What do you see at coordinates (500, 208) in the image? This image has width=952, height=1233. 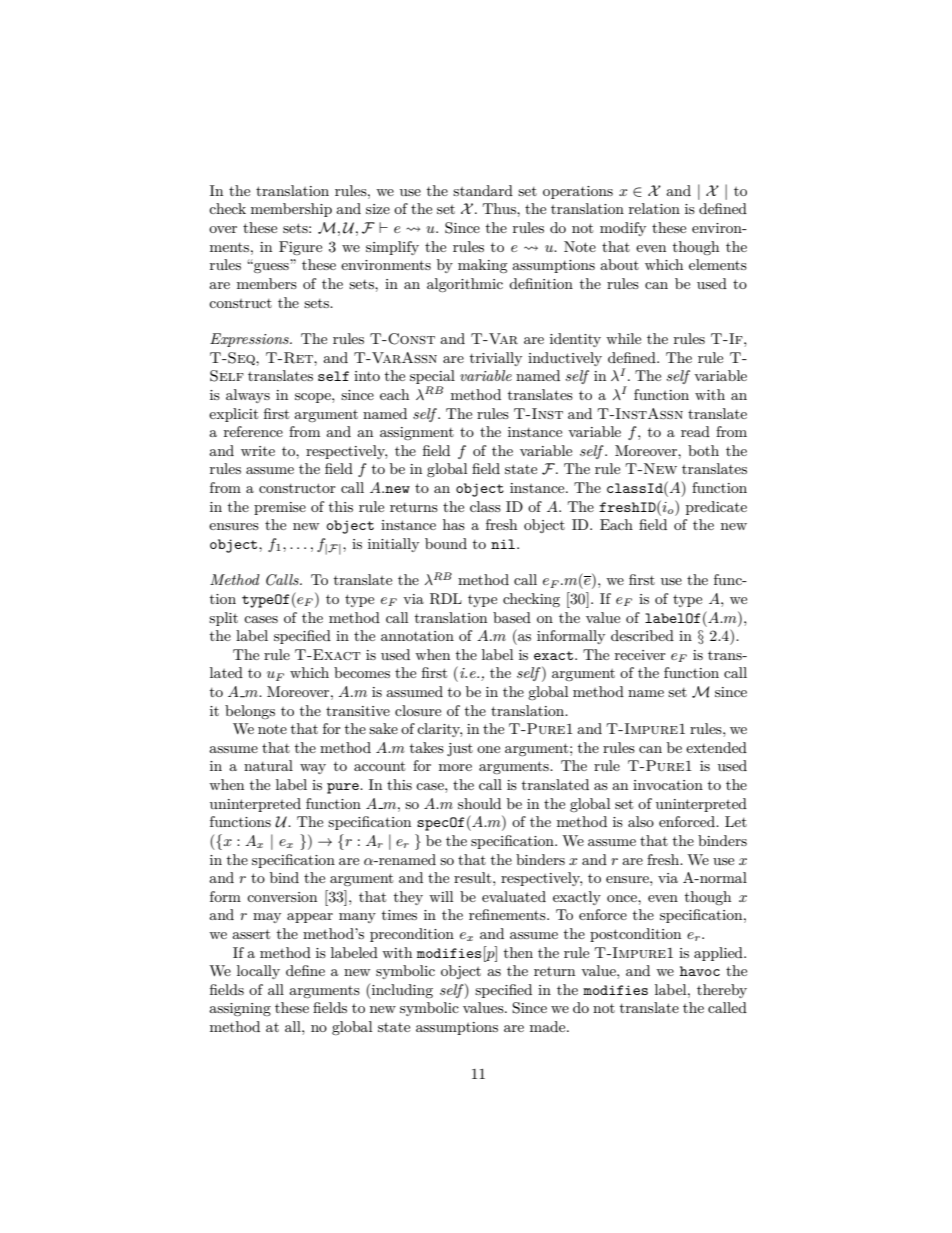 I see `Thus` at bounding box center [500, 208].
